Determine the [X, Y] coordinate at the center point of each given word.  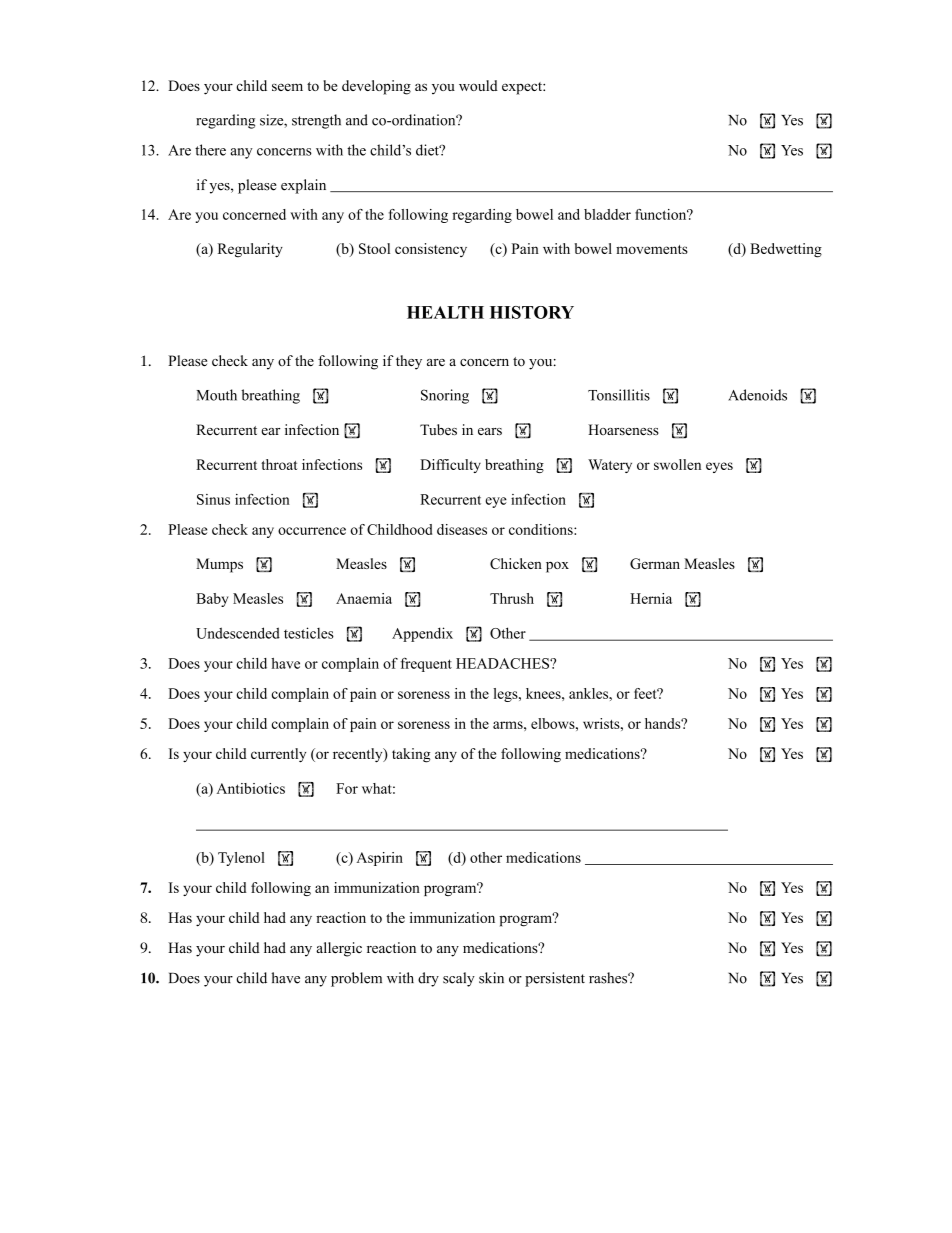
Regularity [250, 250]
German [655, 563]
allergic [339, 949]
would [478, 85]
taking [411, 755]
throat [279, 464]
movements [652, 249]
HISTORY [532, 312]
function [662, 214]
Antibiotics [250, 788]
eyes [719, 467]
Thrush [512, 598]
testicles [309, 633]
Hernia [651, 598]
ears [490, 432]
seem [287, 87]
